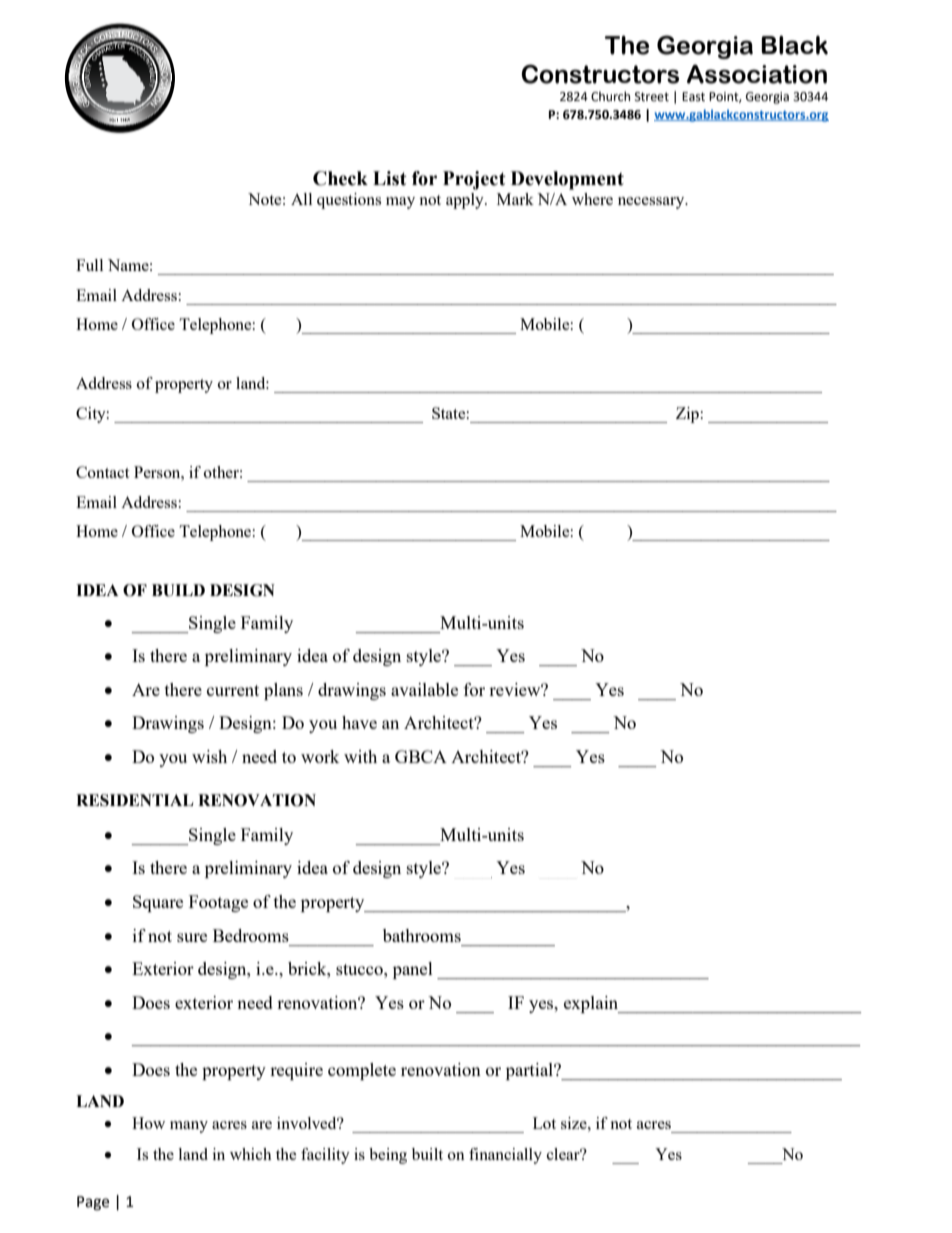 The height and width of the page is (1233, 952). What do you see at coordinates (192, 937) in the page?
I see `sure` at bounding box center [192, 937].
